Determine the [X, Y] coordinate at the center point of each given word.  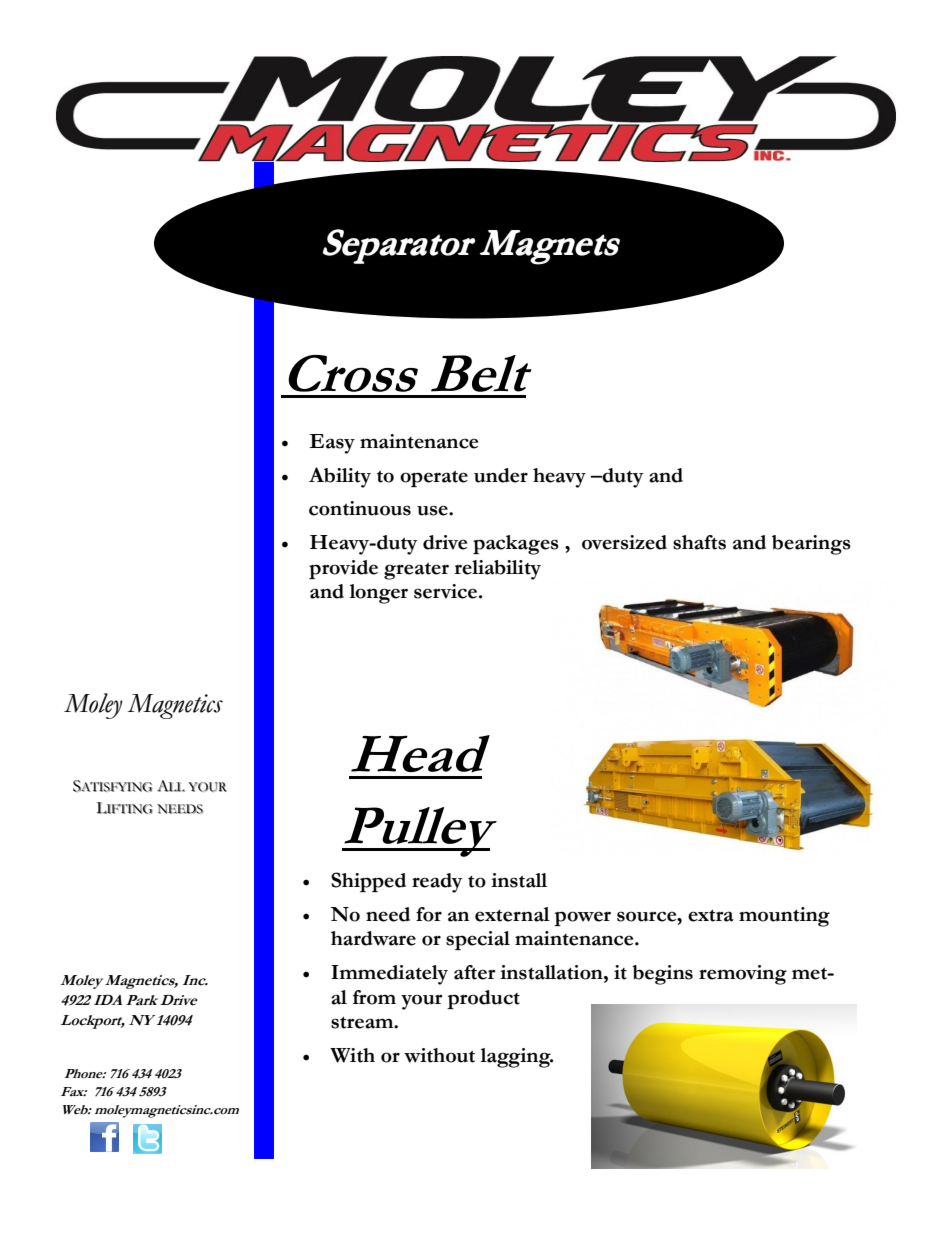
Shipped [368, 882]
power [582, 918]
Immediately [389, 975]
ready [437, 883]
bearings [811, 545]
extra [711, 916]
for [429, 914]
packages [516, 545]
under [501, 475]
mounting [784, 917]
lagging [516, 1058]
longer [378, 594]
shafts [699, 542]
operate [434, 479]
